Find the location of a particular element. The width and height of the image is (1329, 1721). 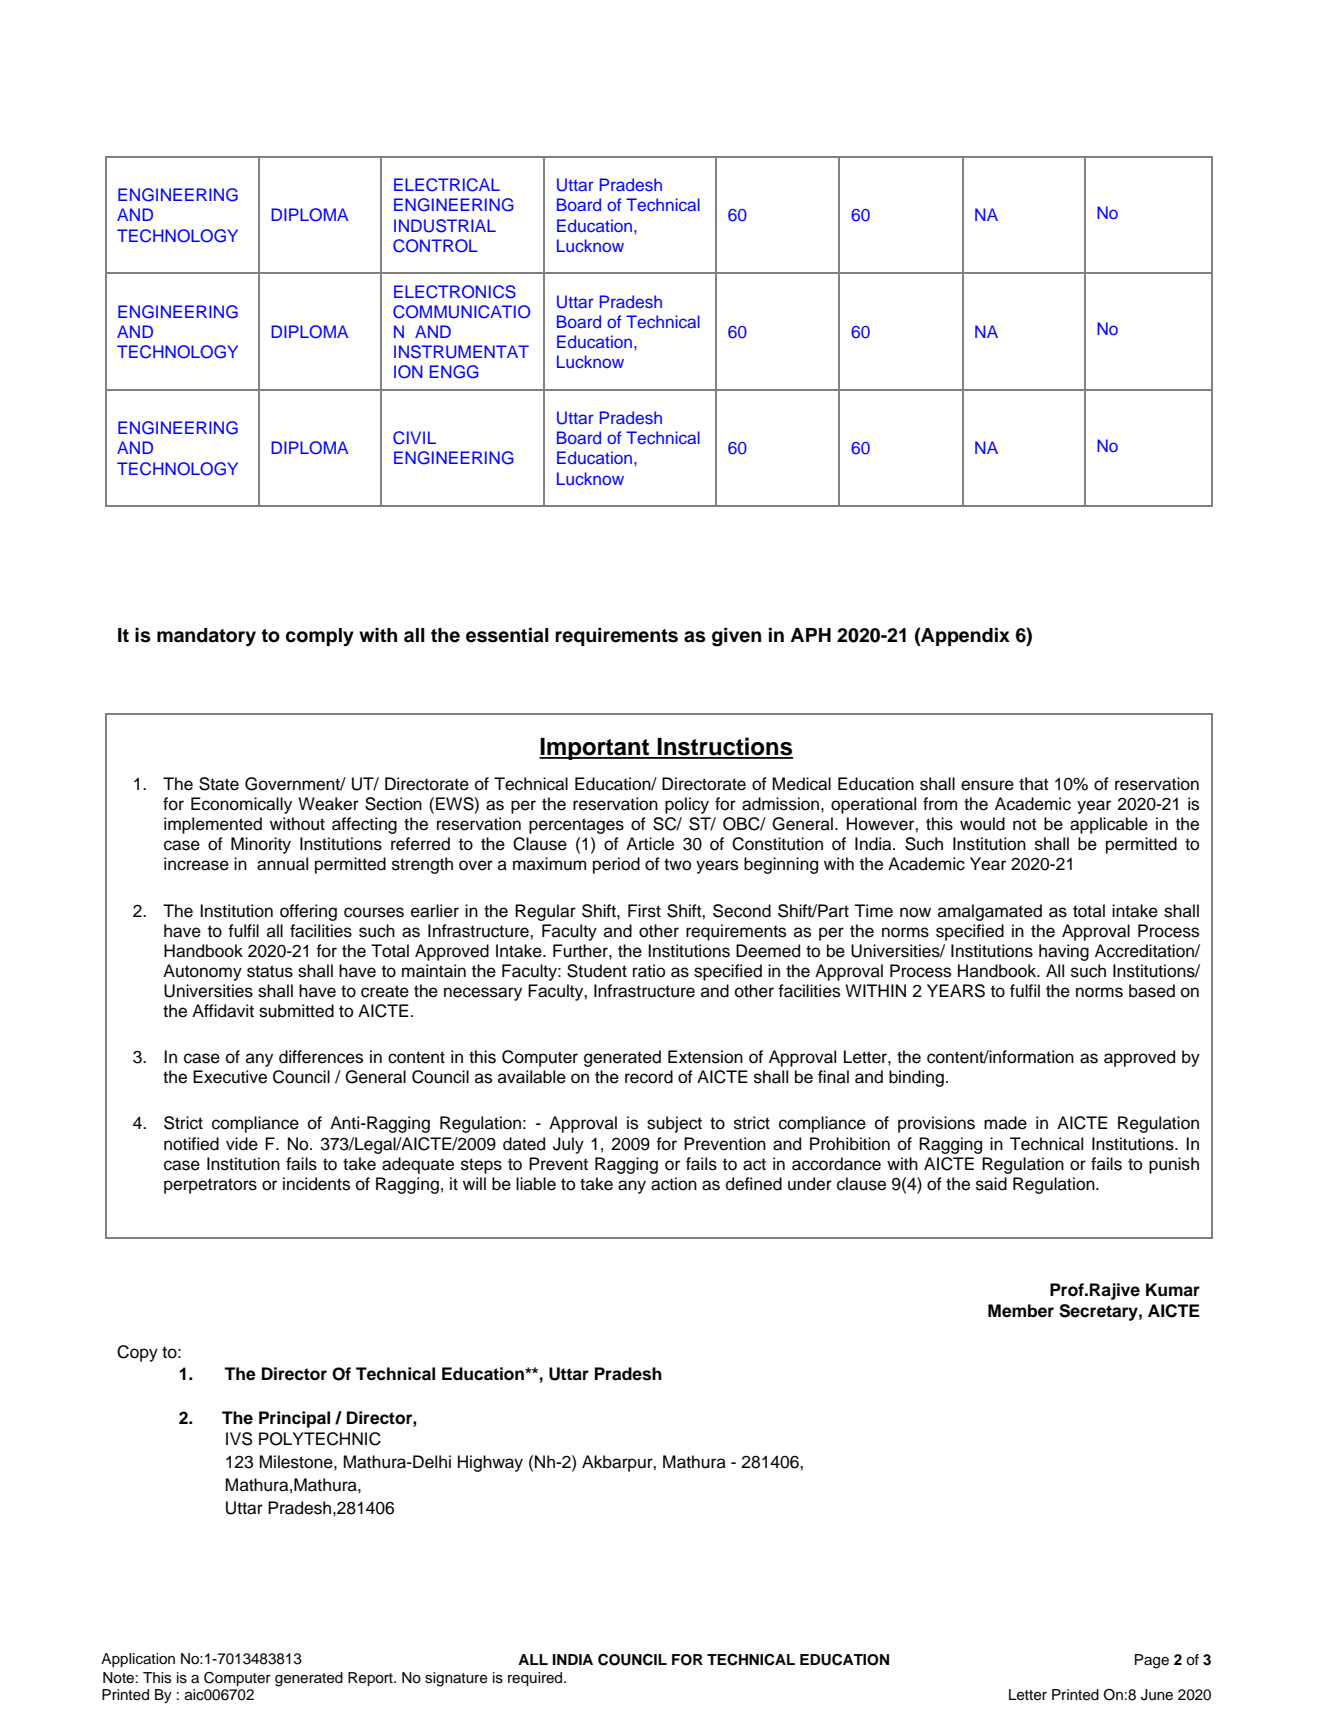

INDUSTRIAL is located at coordinates (445, 226).
